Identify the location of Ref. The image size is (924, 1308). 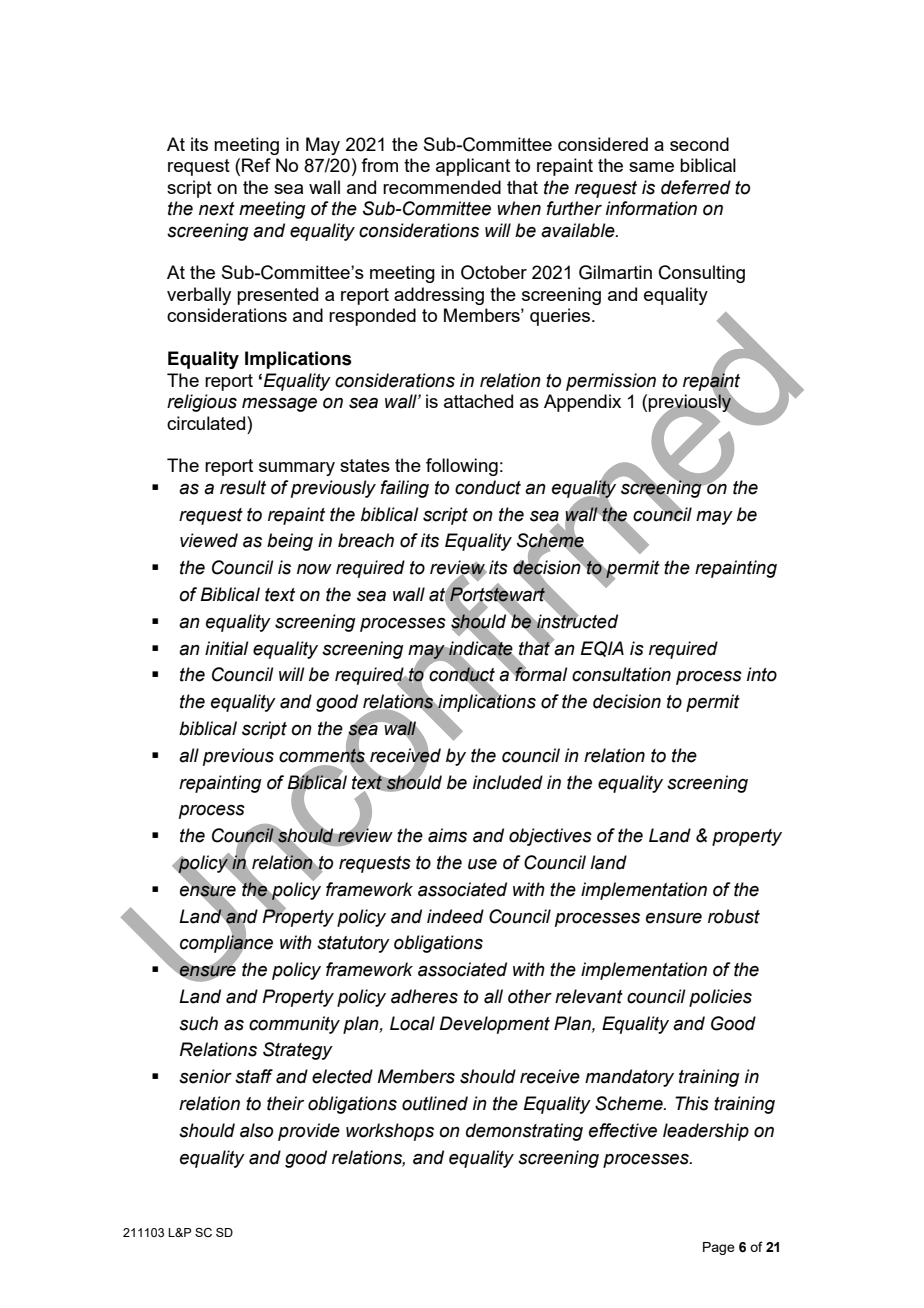
(256, 165).
